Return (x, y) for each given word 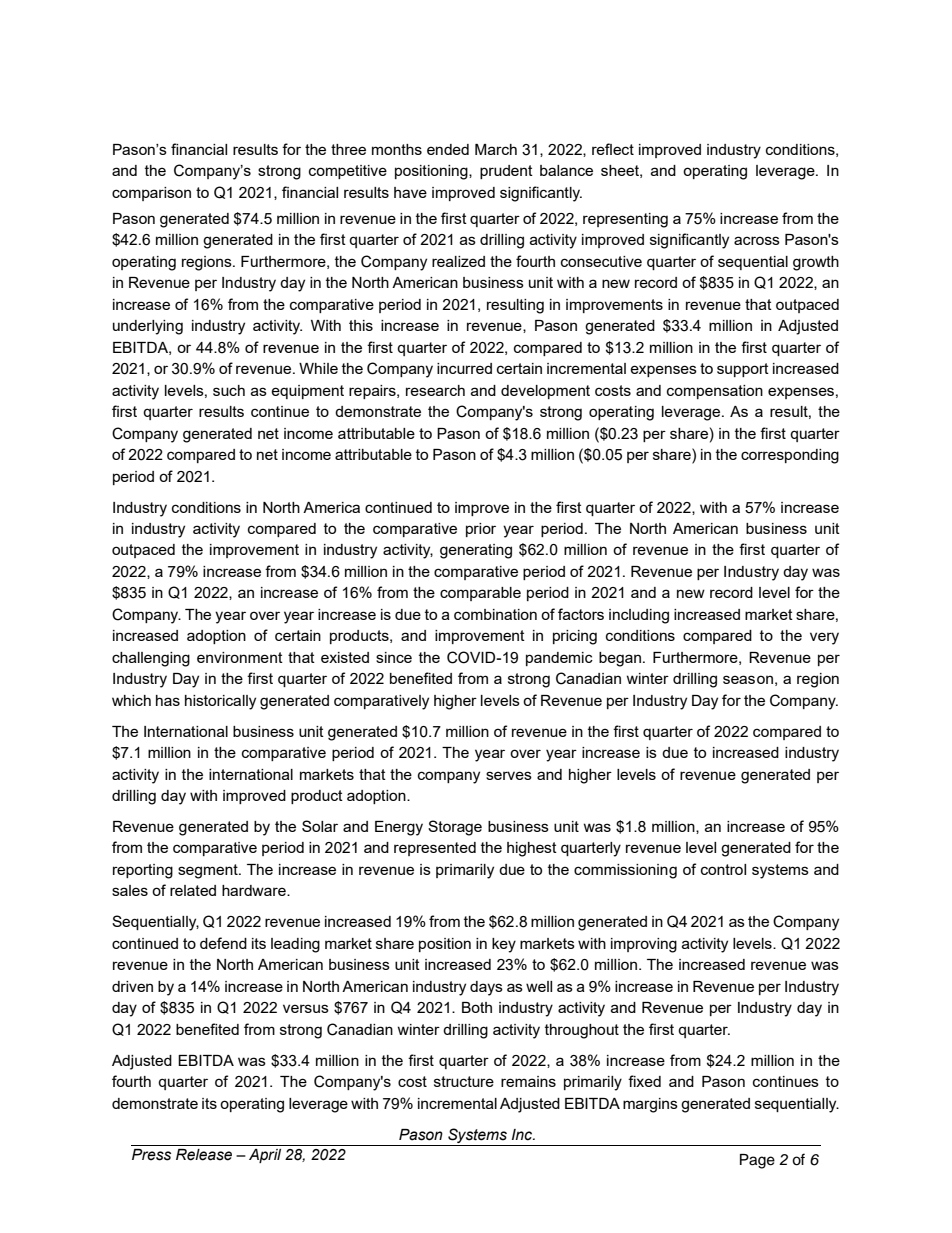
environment (240, 657)
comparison (151, 194)
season (748, 679)
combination (495, 614)
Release (204, 1155)
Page (757, 1161)
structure (464, 1081)
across (757, 240)
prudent (506, 172)
